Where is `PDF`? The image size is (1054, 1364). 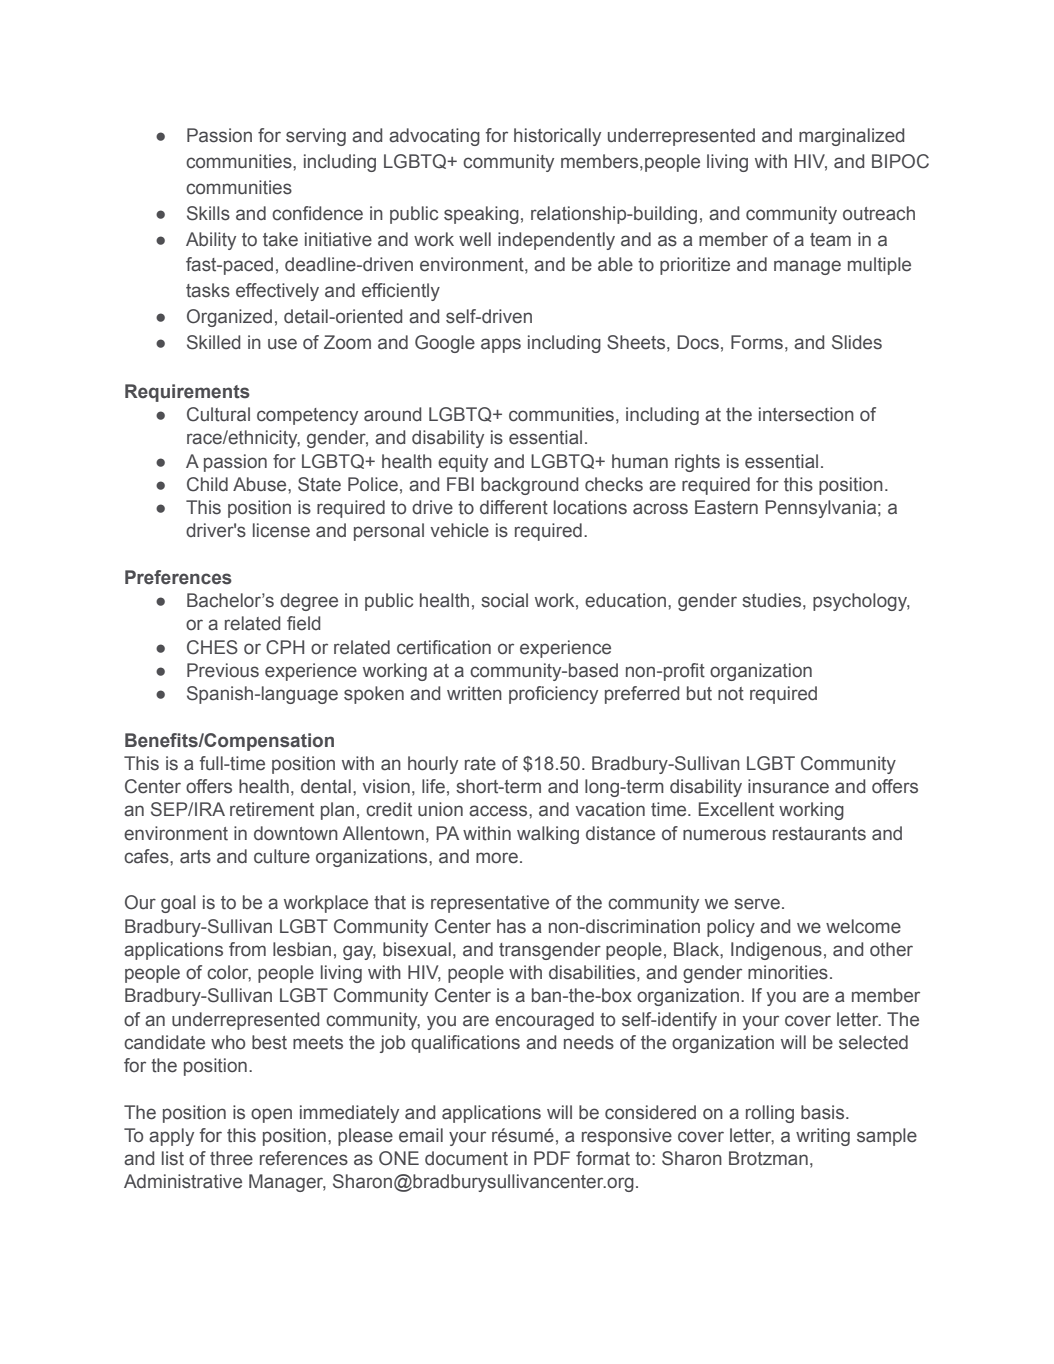
PDF is located at coordinates (552, 1158).
